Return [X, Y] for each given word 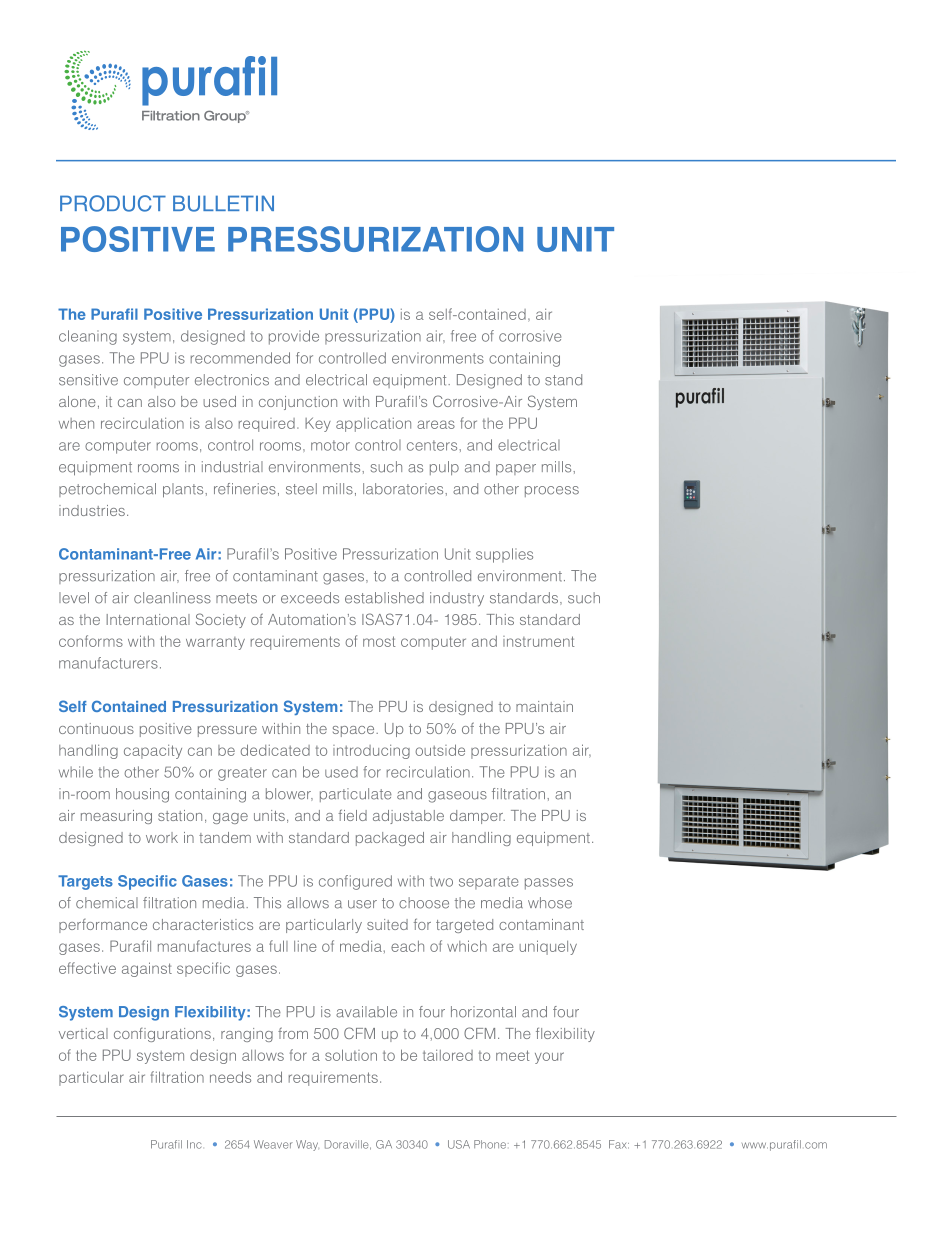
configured [355, 882]
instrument [538, 641]
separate [488, 882]
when [76, 423]
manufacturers [108, 663]
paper [516, 469]
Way [307, 1145]
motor [330, 445]
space [355, 731]
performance [103, 926]
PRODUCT [113, 203]
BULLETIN [223, 203]
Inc [194, 1144]
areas [436, 424]
